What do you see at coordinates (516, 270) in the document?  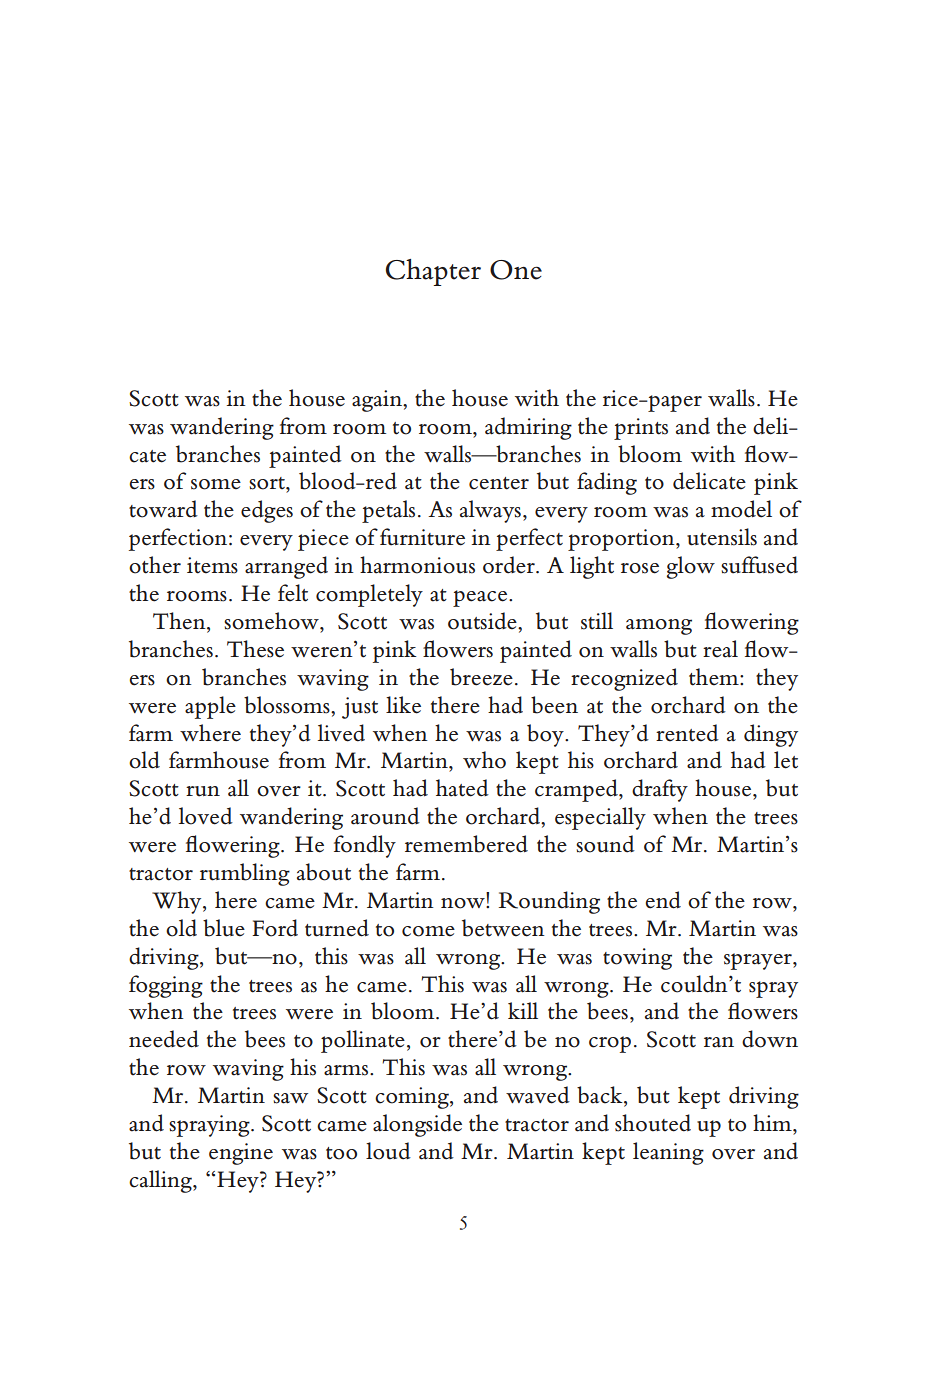 I see `One` at bounding box center [516, 270].
